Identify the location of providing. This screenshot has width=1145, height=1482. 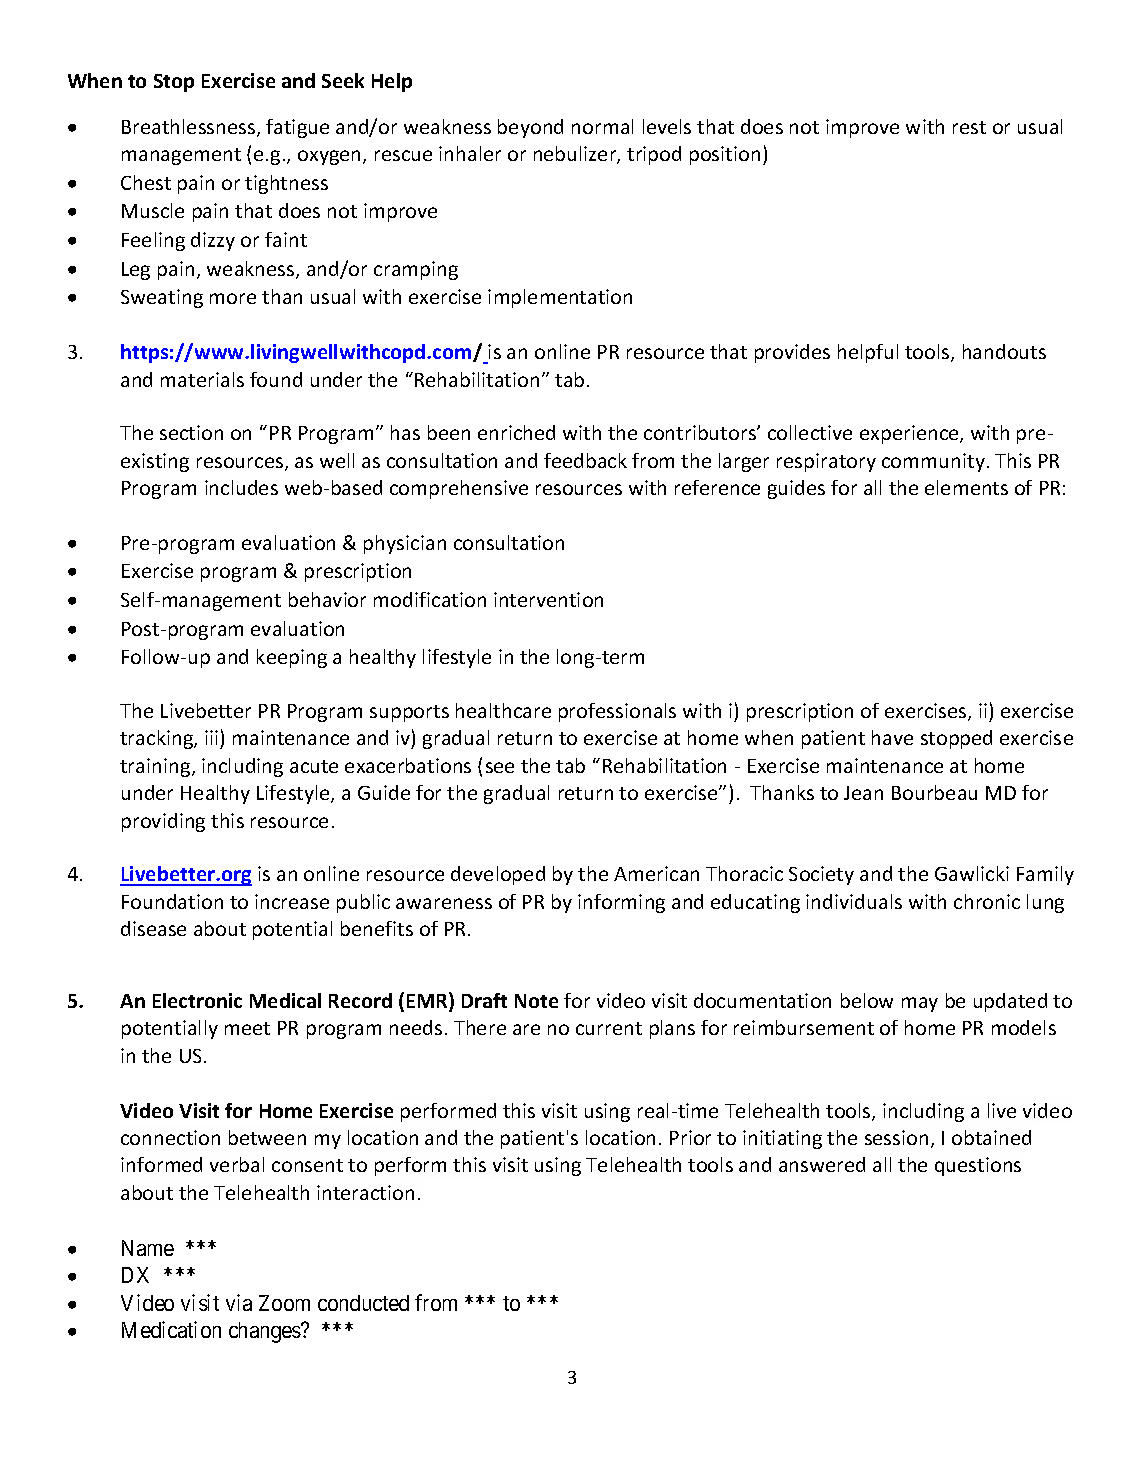
(163, 822).
